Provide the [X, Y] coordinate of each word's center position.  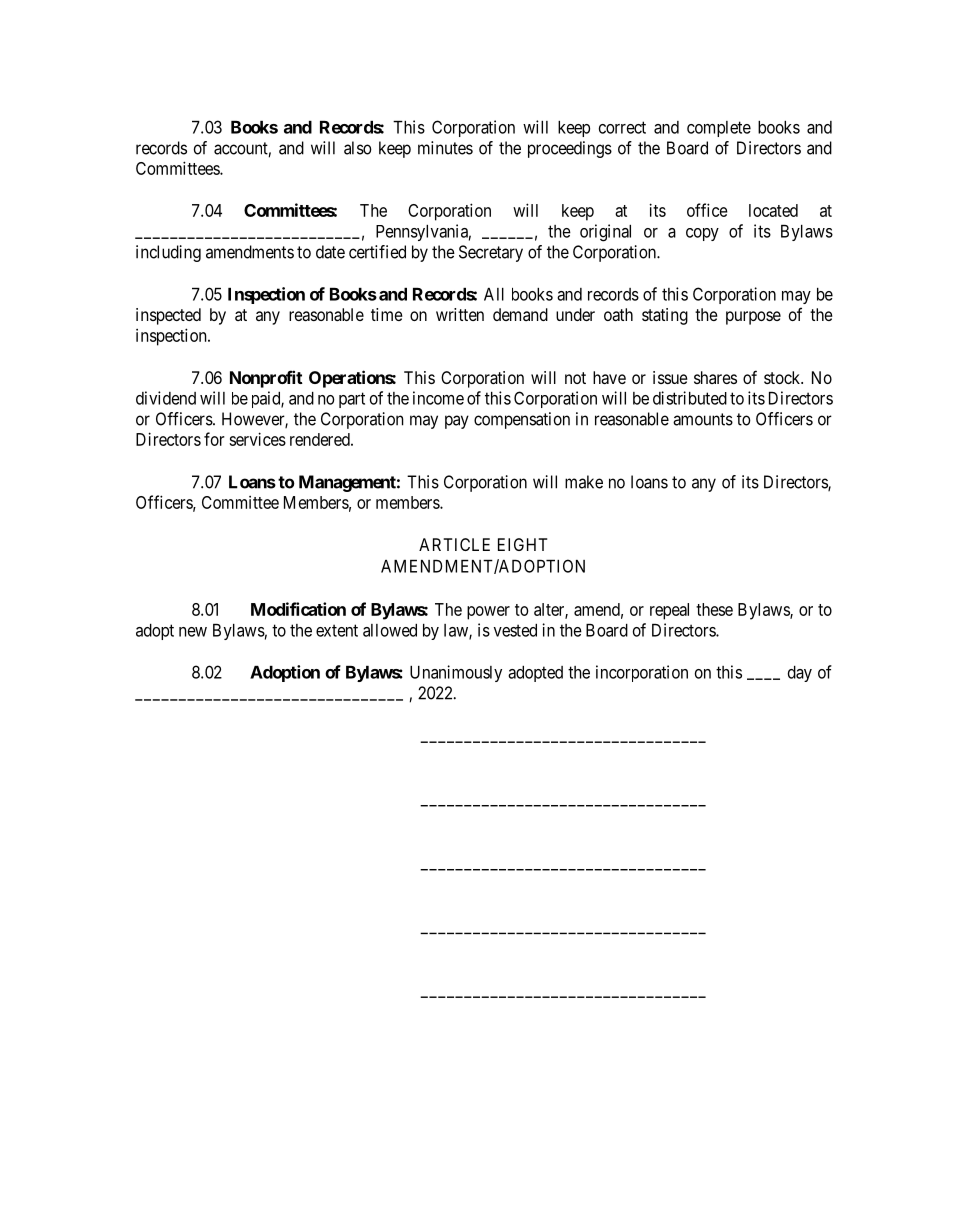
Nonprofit [266, 379]
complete [719, 129]
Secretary [491, 253]
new [193, 632]
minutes [445, 148]
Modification [298, 609]
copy [702, 234]
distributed [690, 398]
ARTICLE [454, 544]
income [438, 398]
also [358, 148]
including [168, 253]
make [584, 482]
